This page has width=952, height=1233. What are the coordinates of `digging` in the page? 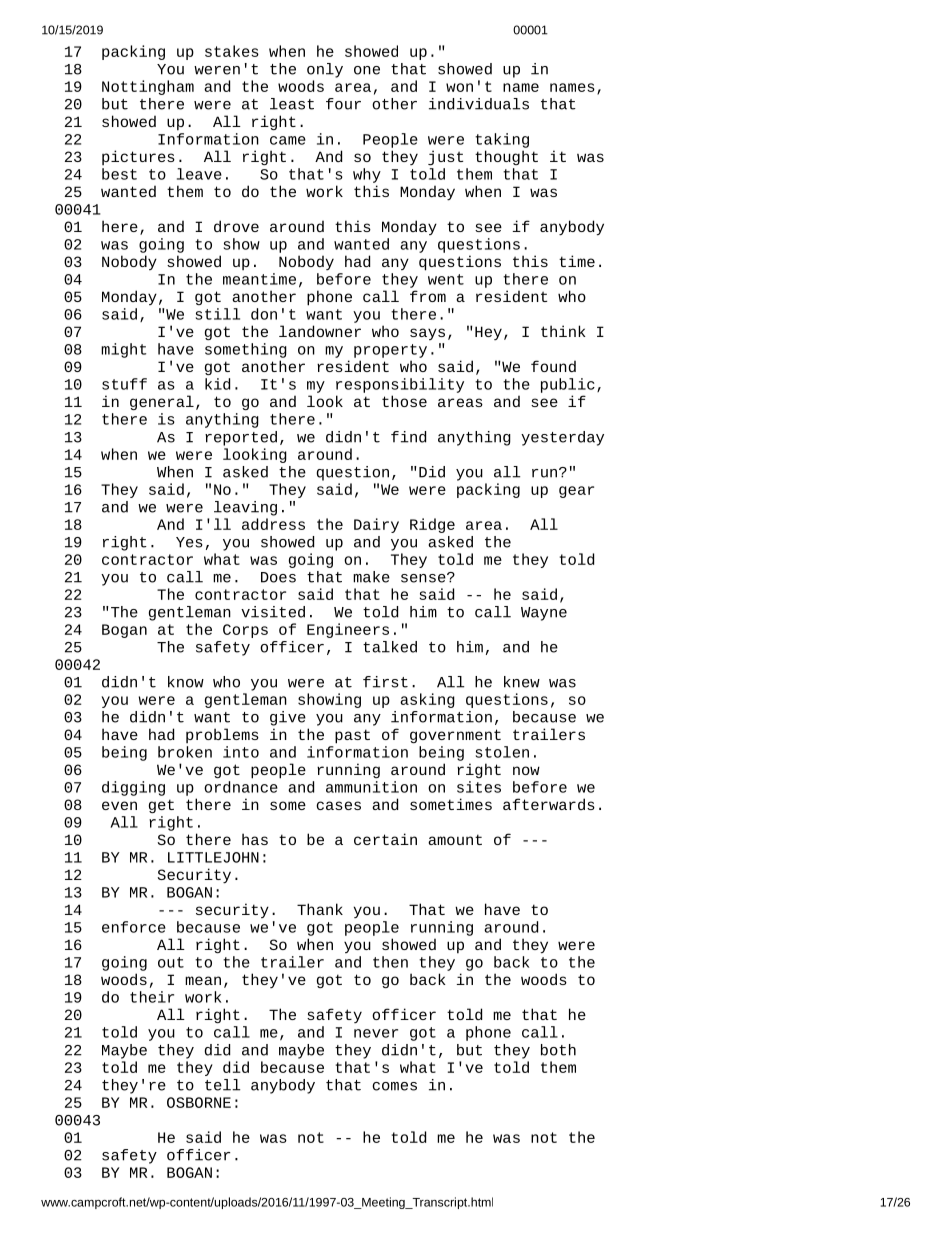 It's located at (133, 788).
